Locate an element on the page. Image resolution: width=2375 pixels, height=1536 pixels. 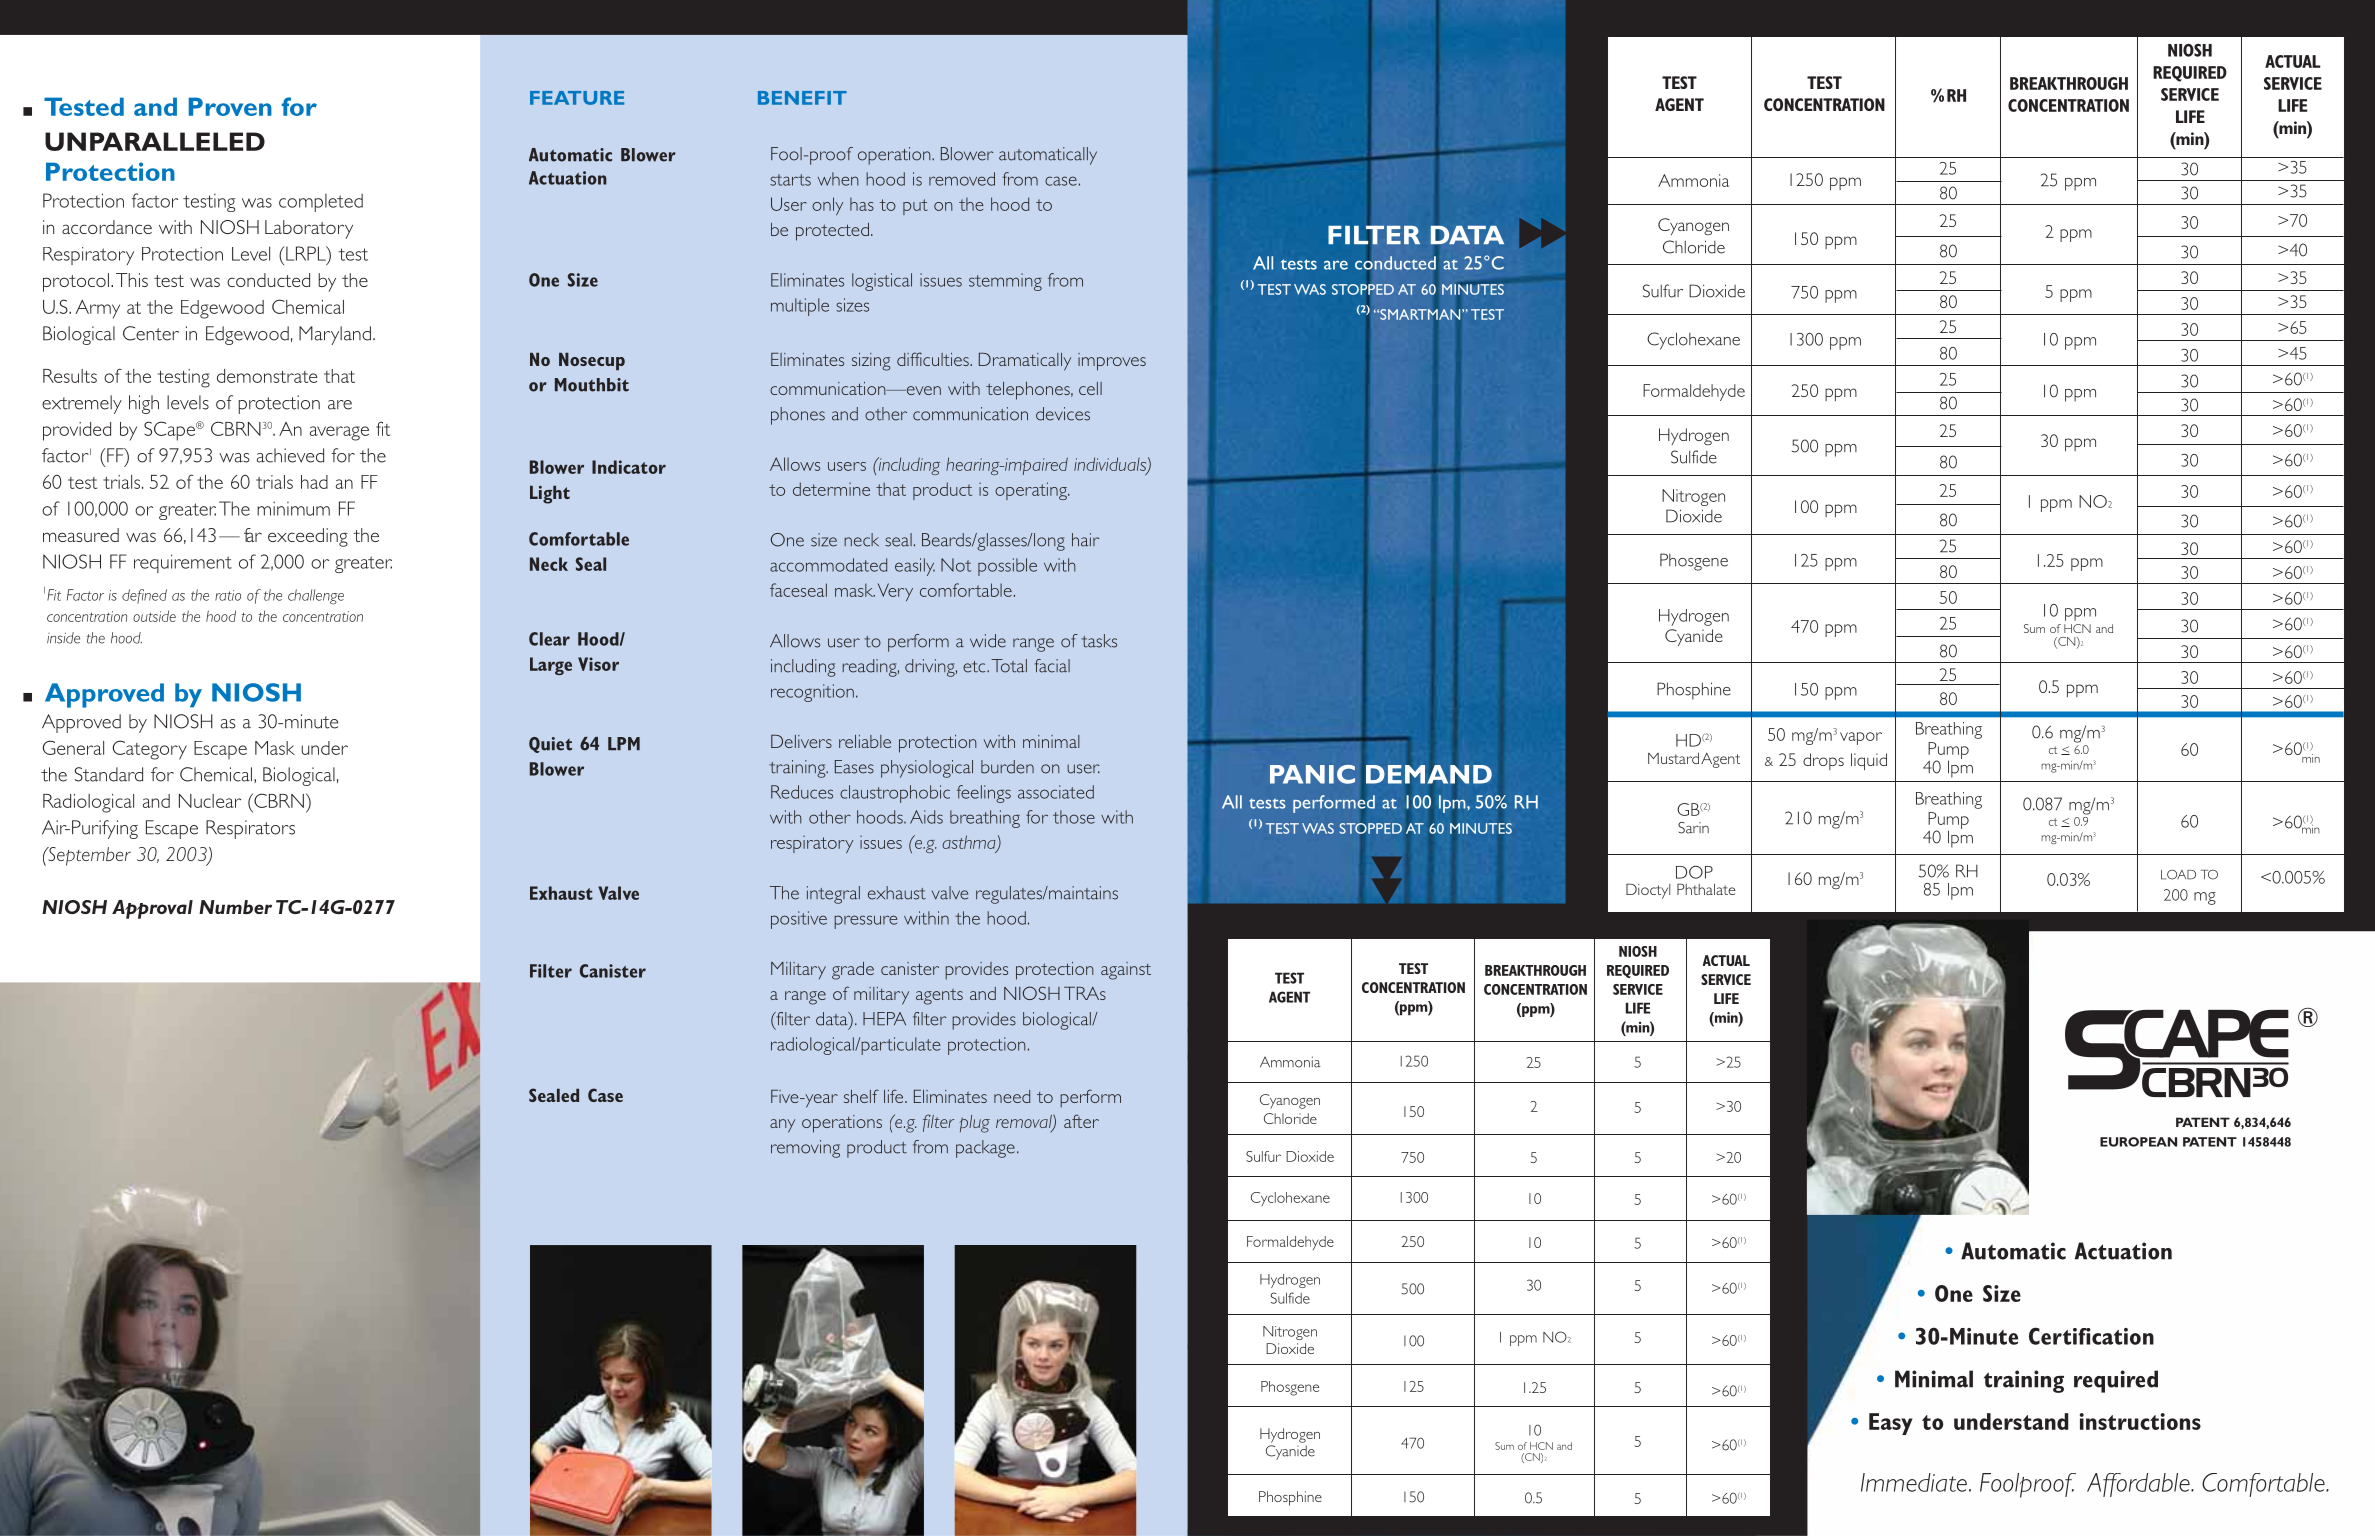
vapor is located at coordinates (1861, 738).
